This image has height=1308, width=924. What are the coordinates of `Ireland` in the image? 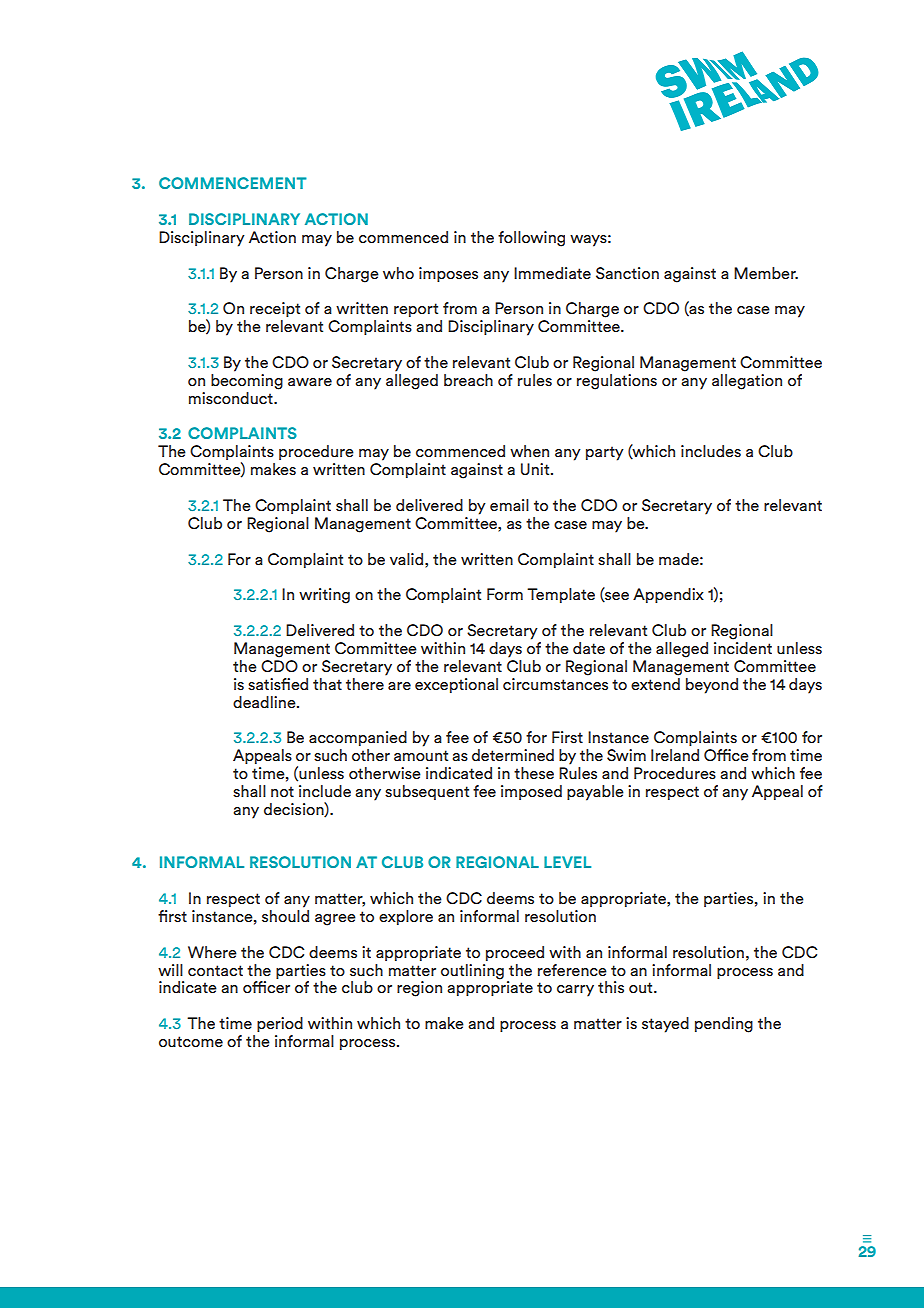 It's located at (675, 755).
